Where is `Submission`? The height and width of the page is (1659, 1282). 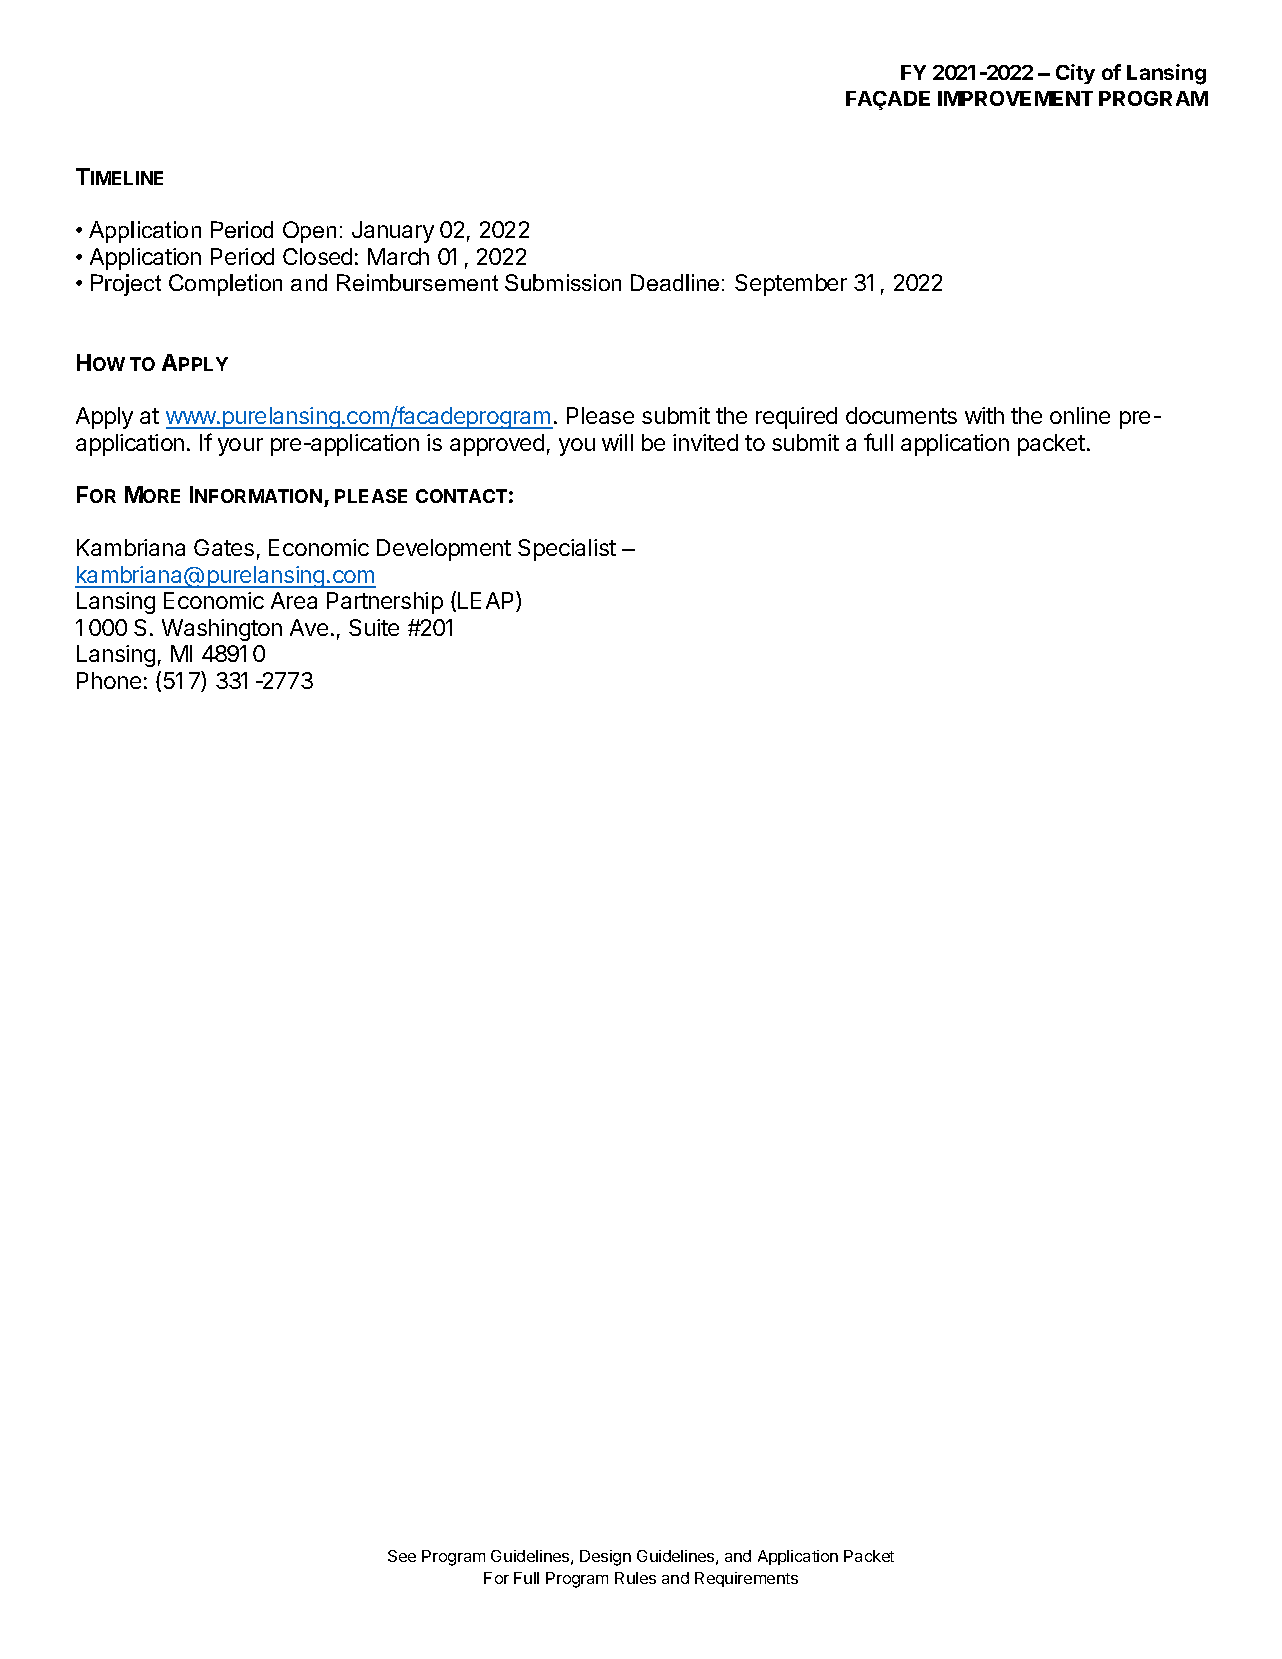
Submission is located at coordinates (563, 282).
